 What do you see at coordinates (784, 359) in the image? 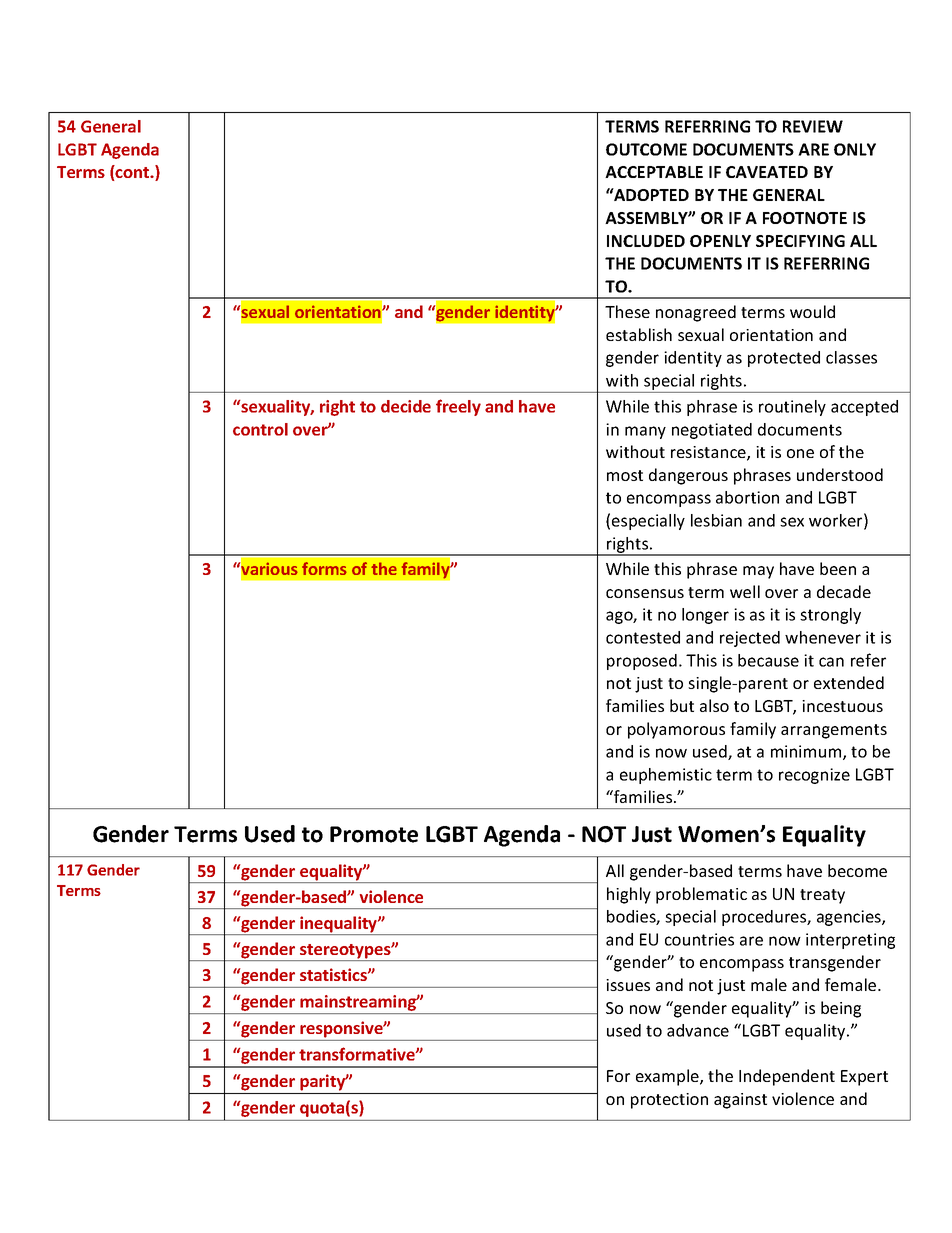
I see `protected` at bounding box center [784, 359].
